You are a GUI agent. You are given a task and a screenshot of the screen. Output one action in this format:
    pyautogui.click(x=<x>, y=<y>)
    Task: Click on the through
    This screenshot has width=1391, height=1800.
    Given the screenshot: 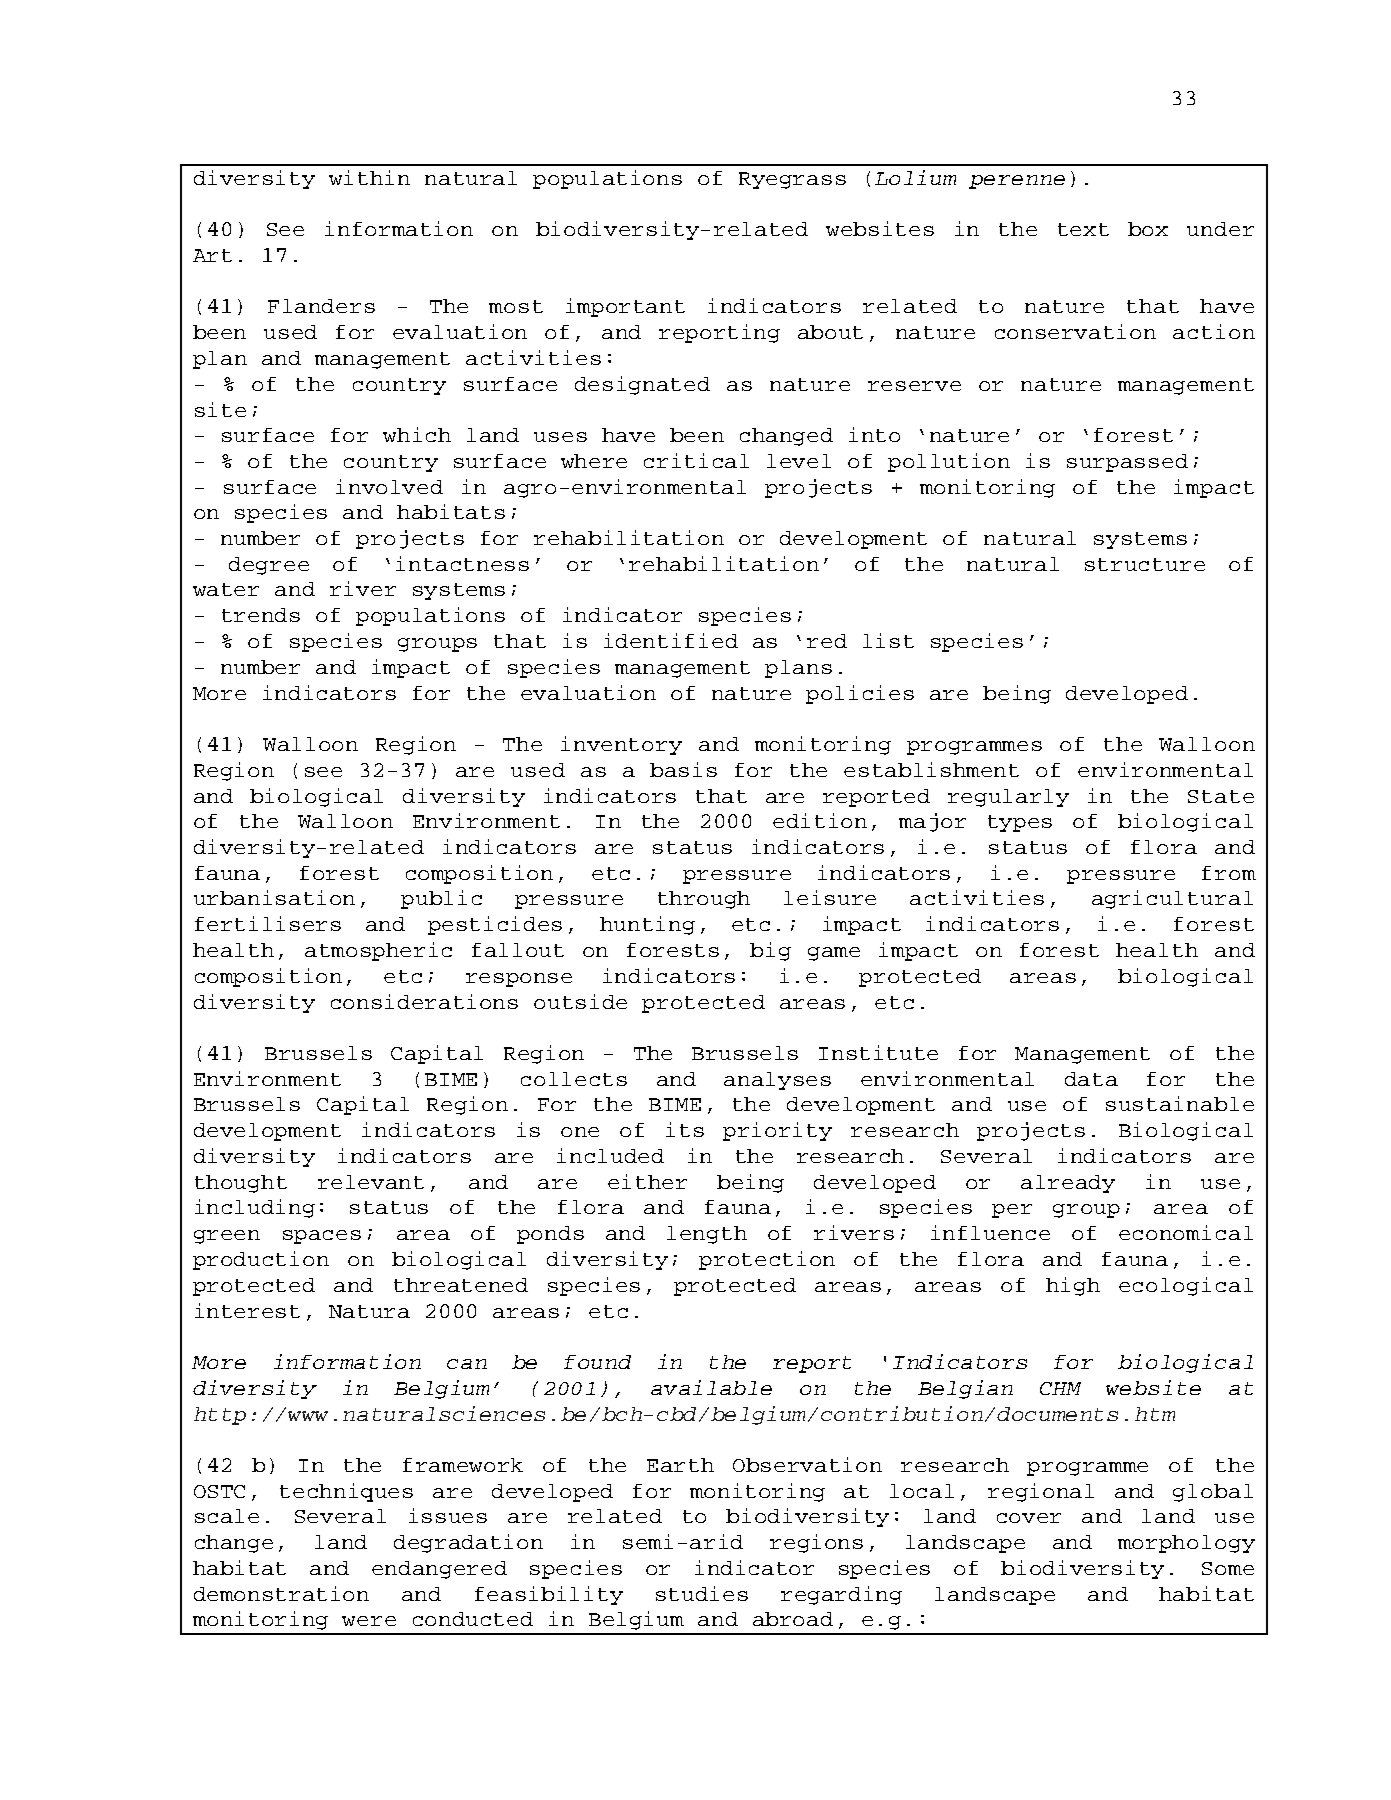 What is the action you would take?
    pyautogui.click(x=704, y=900)
